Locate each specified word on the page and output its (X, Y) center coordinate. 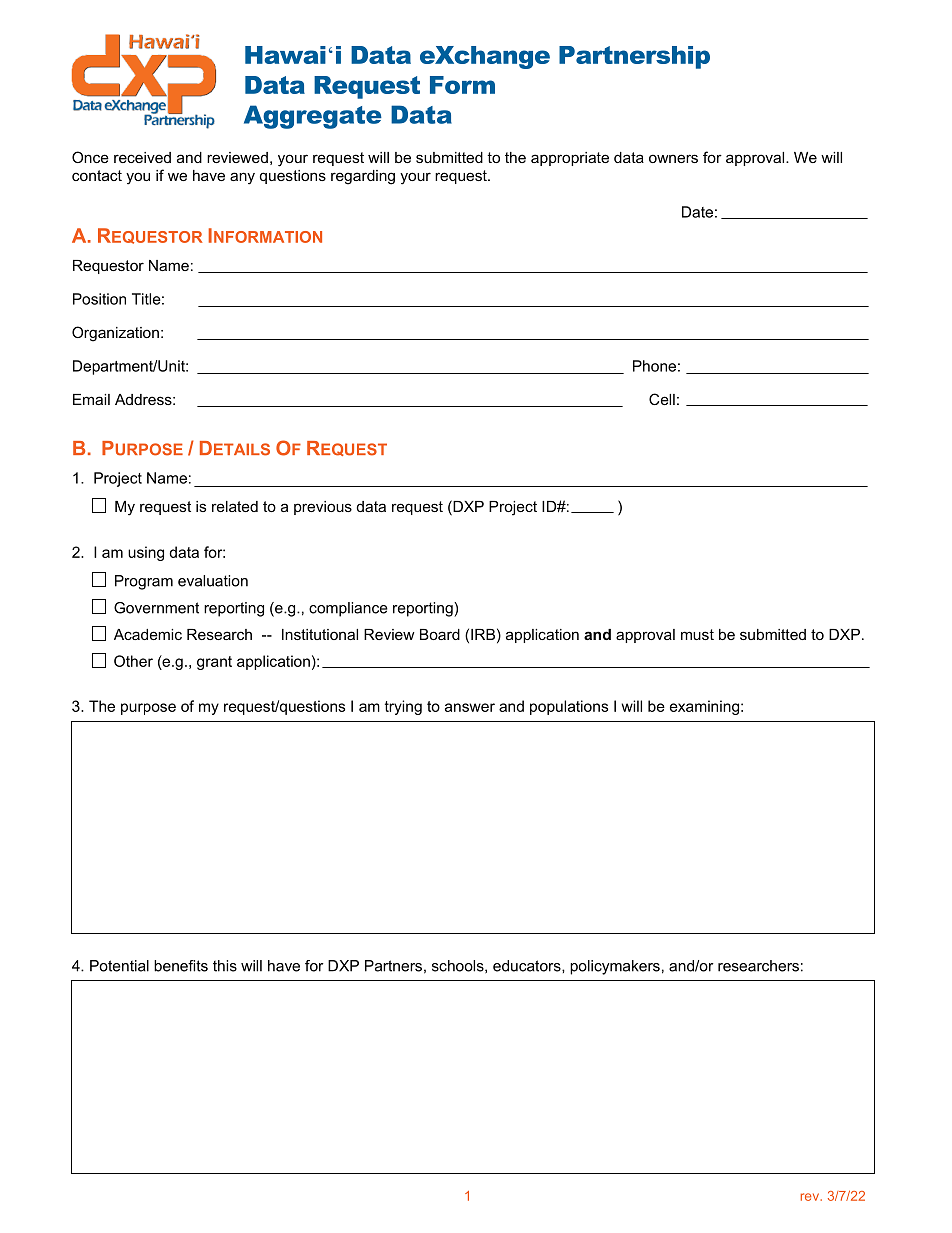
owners (673, 158)
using (146, 553)
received (142, 157)
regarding (363, 177)
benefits (181, 966)
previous (323, 508)
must (697, 634)
